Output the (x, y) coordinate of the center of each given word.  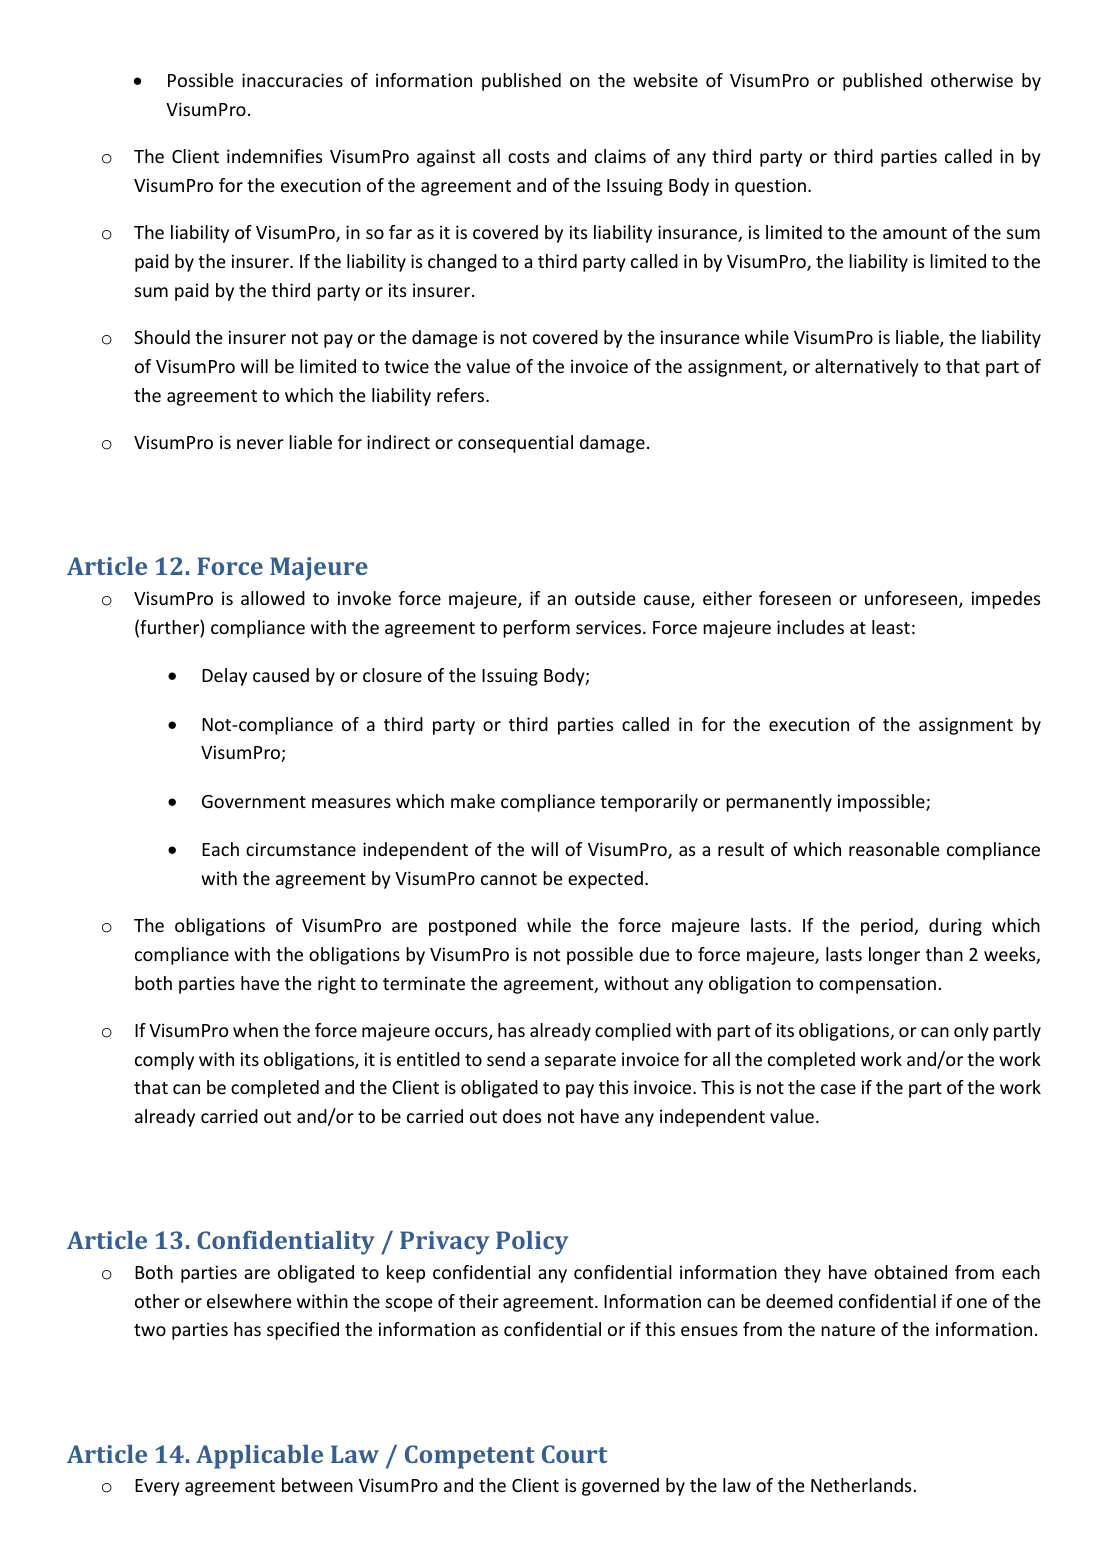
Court (575, 1454)
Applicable (259, 1457)
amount (915, 233)
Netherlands (861, 1485)
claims (620, 156)
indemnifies (274, 156)
